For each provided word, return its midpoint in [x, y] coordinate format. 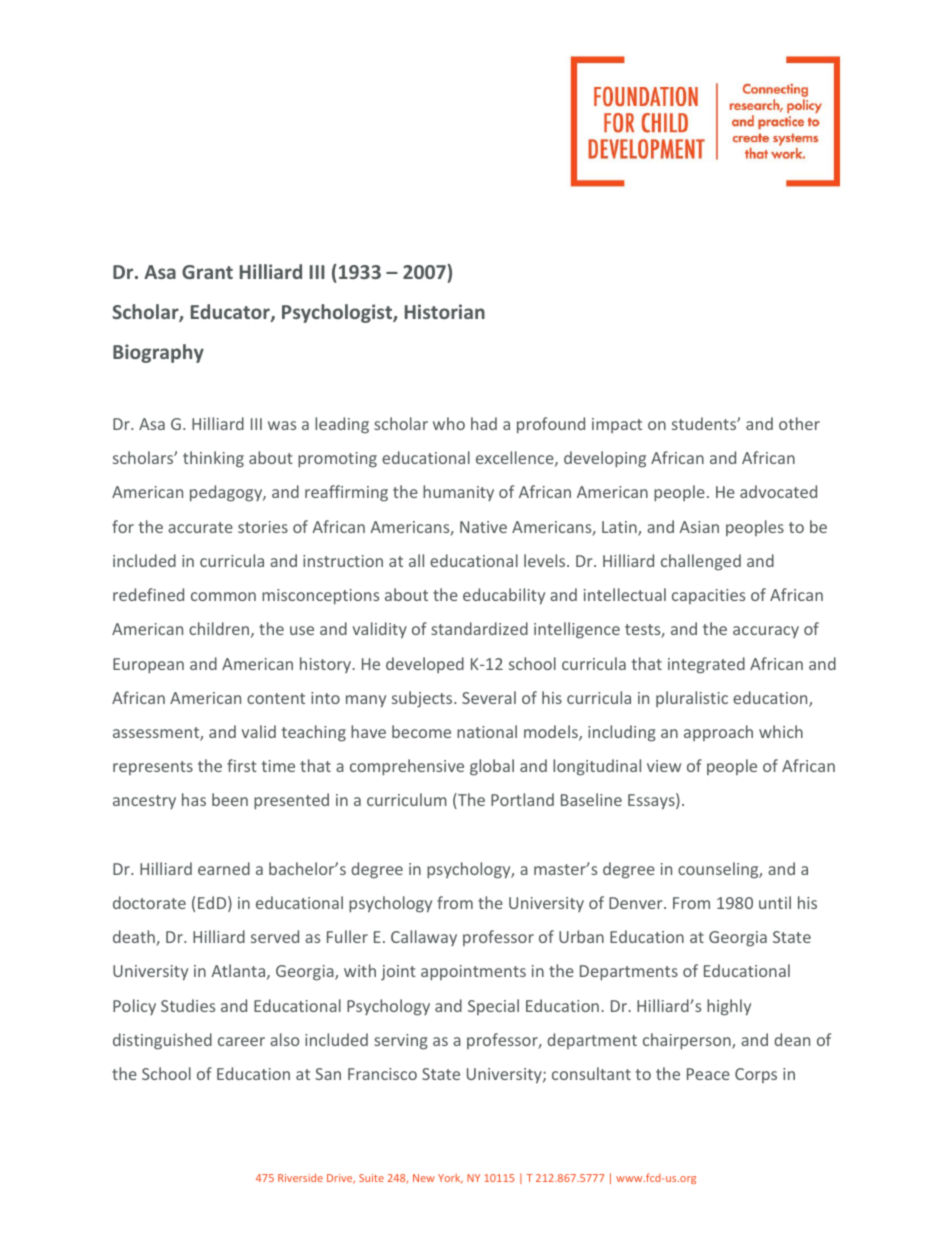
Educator [231, 313]
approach [718, 733]
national [487, 731]
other [799, 423]
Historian [445, 311]
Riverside [300, 1177]
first [242, 765]
